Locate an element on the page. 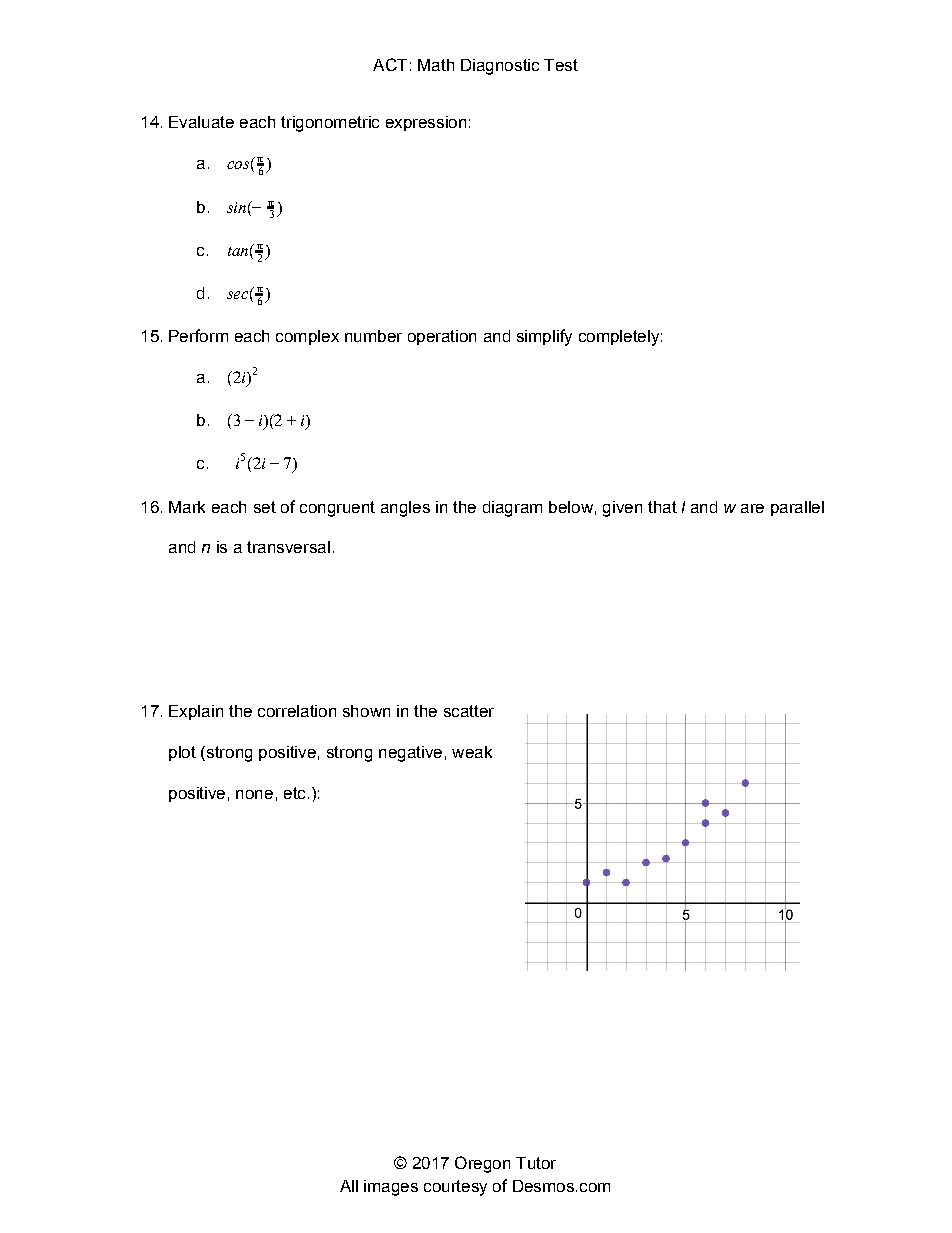 This document has height=1233, width=952. Diagnostic is located at coordinates (500, 67).
